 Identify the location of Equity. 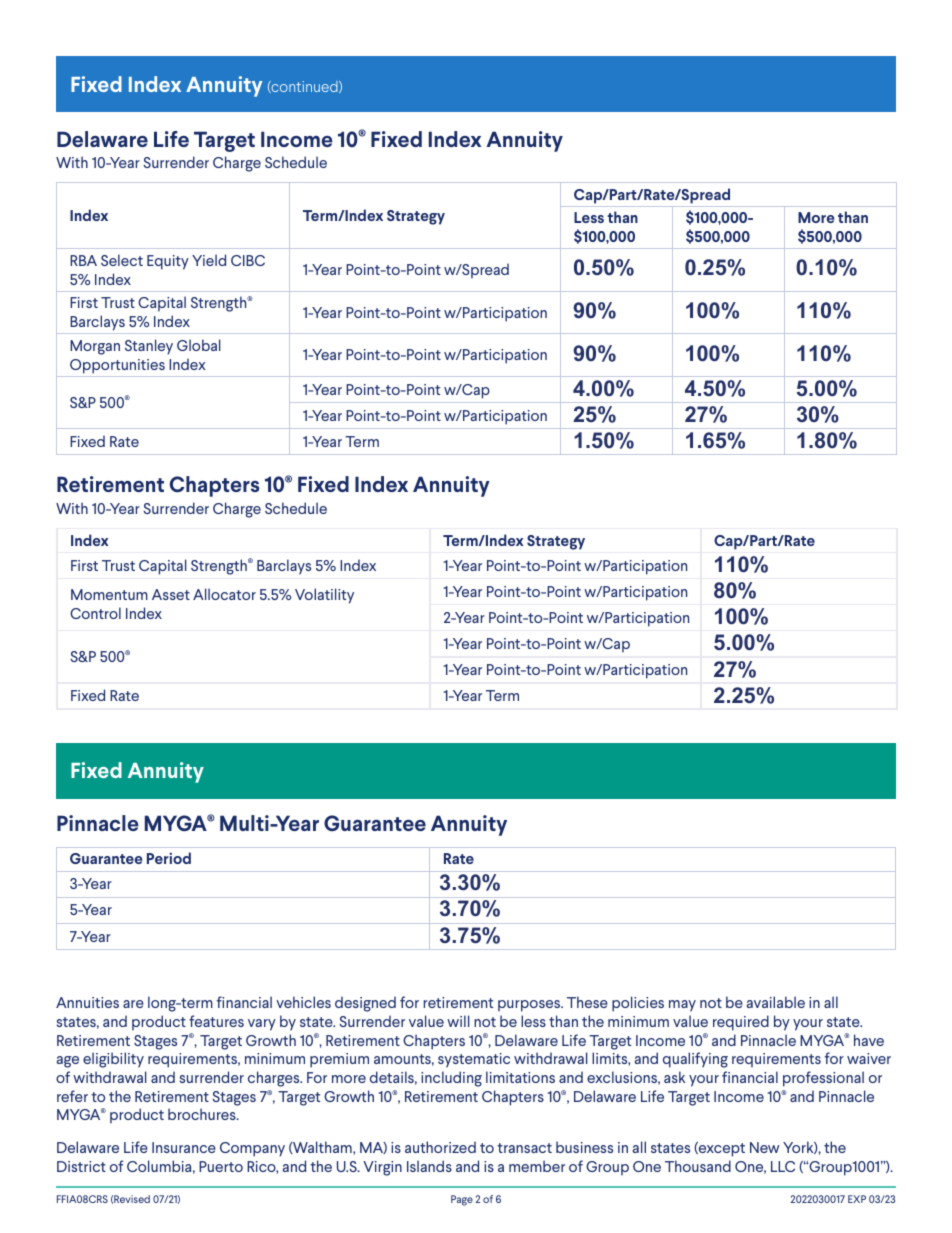
(168, 262).
